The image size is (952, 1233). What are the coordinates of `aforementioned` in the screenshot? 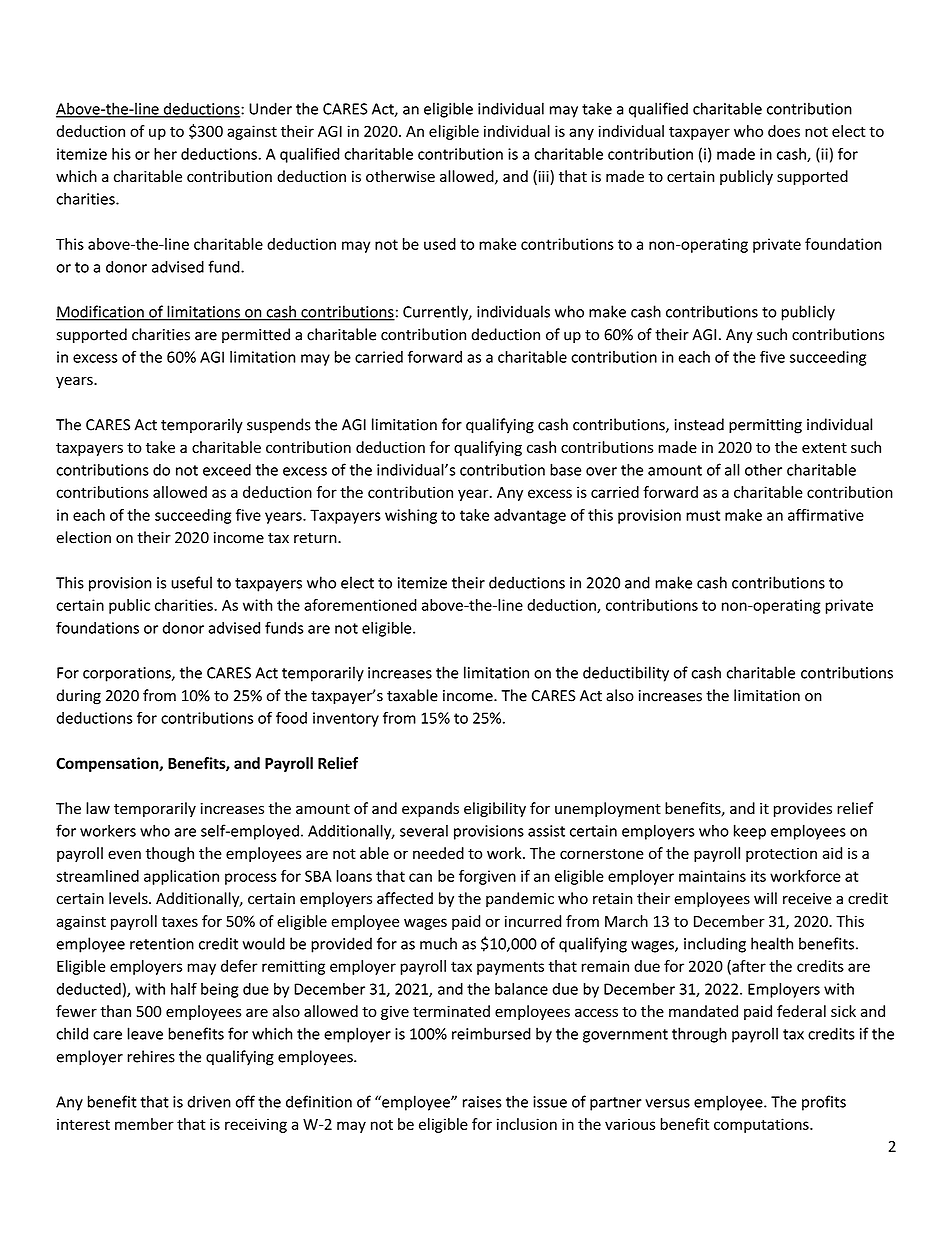 It's located at (360, 605).
